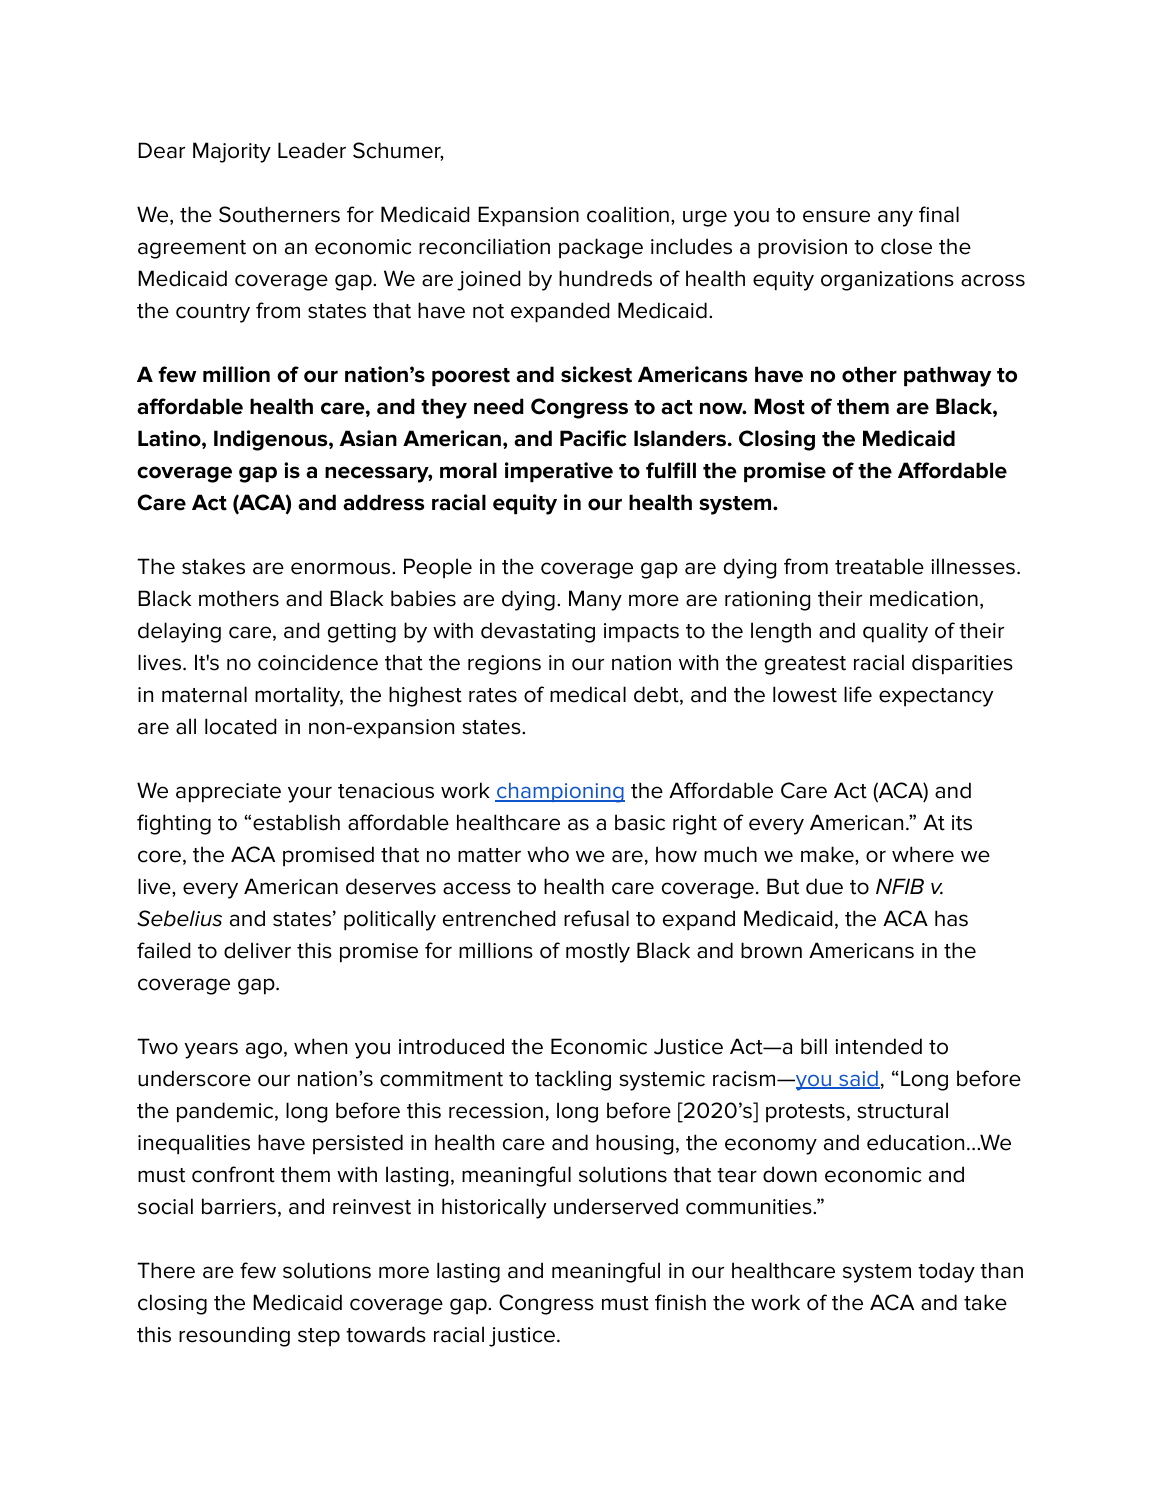 This screenshot has height=1508, width=1166. What do you see at coordinates (279, 214) in the screenshot?
I see `Southerners` at bounding box center [279, 214].
